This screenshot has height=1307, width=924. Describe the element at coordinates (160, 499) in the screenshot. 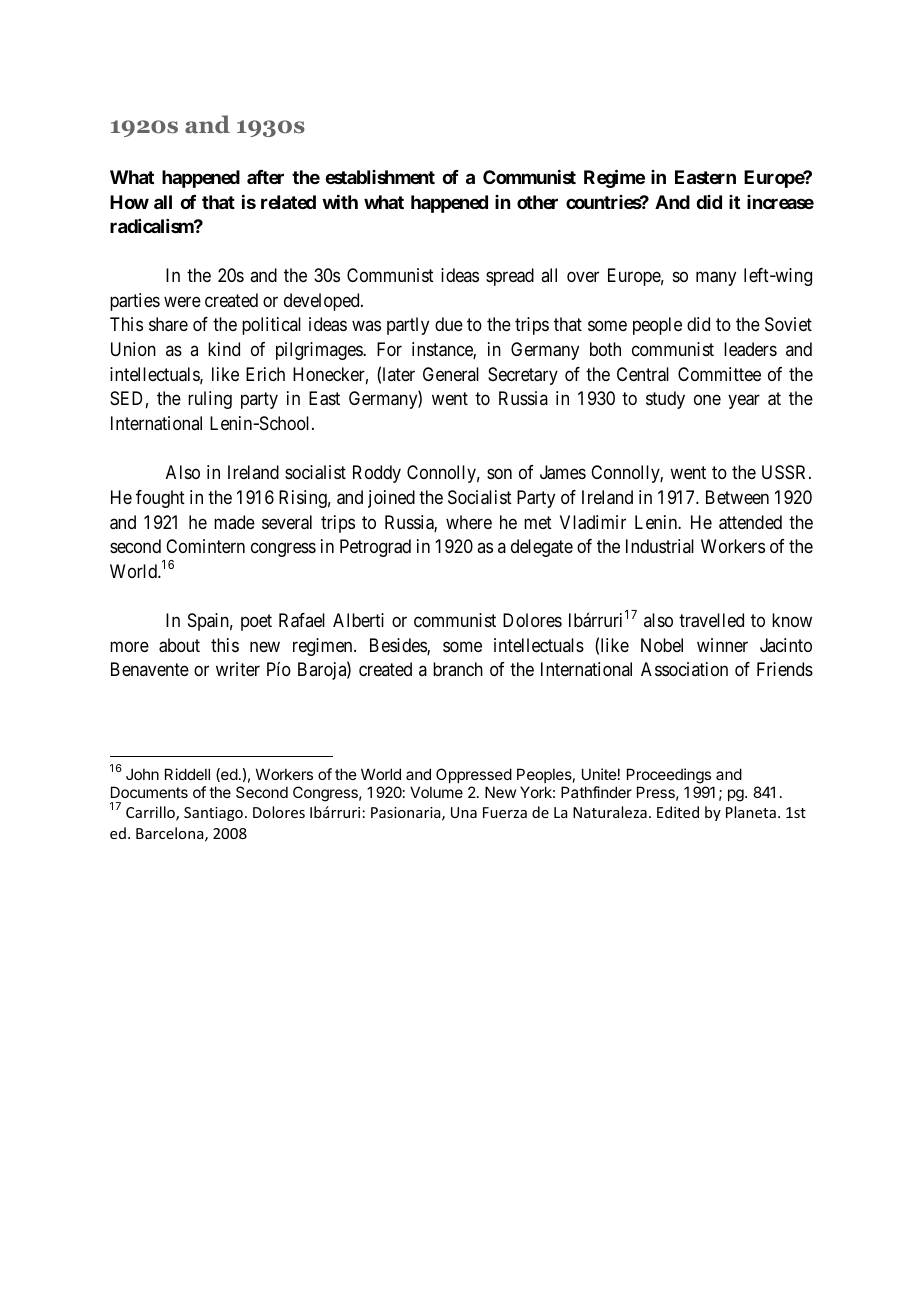

I see `fought` at that location.
